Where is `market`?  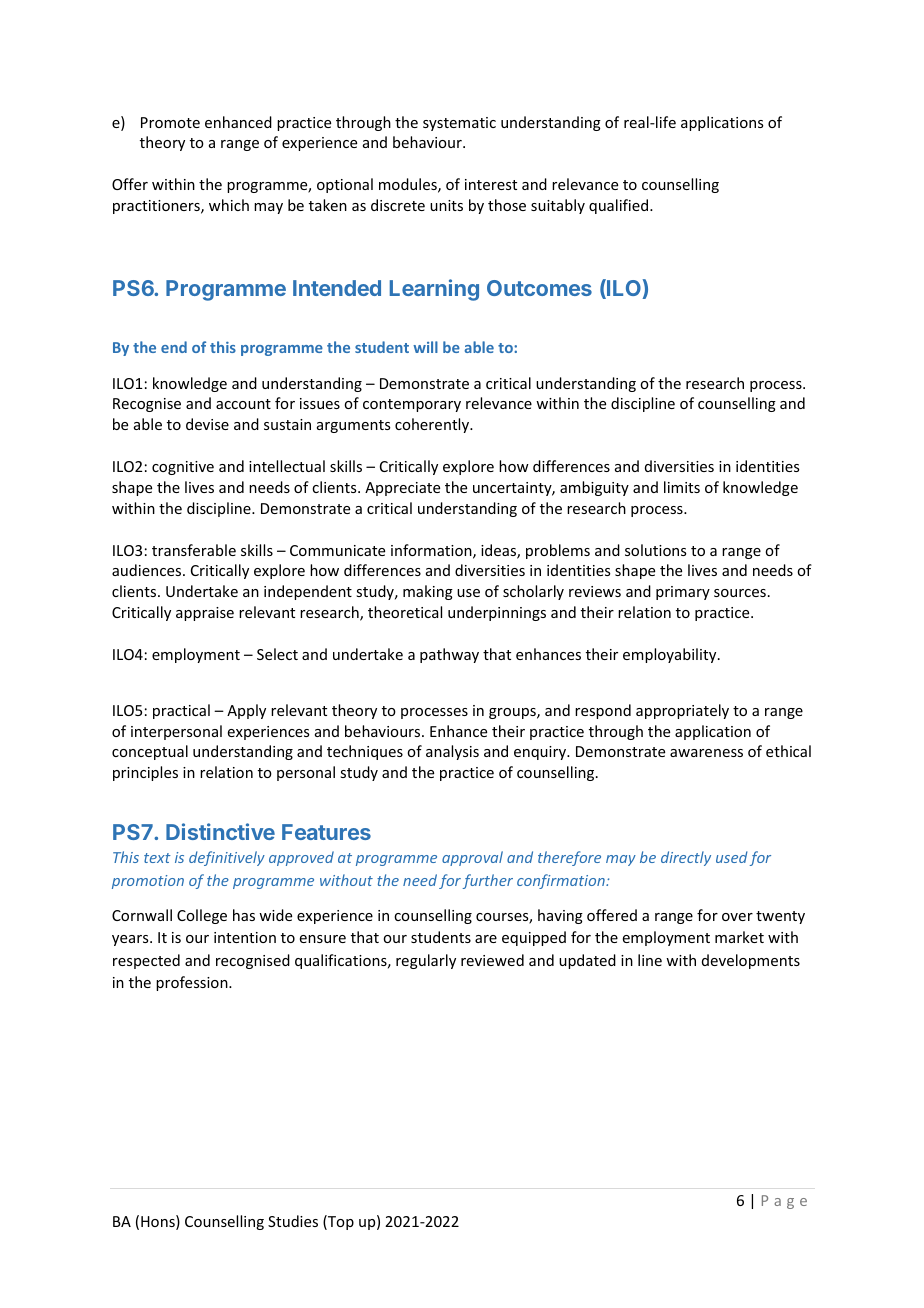 market is located at coordinates (739, 937).
